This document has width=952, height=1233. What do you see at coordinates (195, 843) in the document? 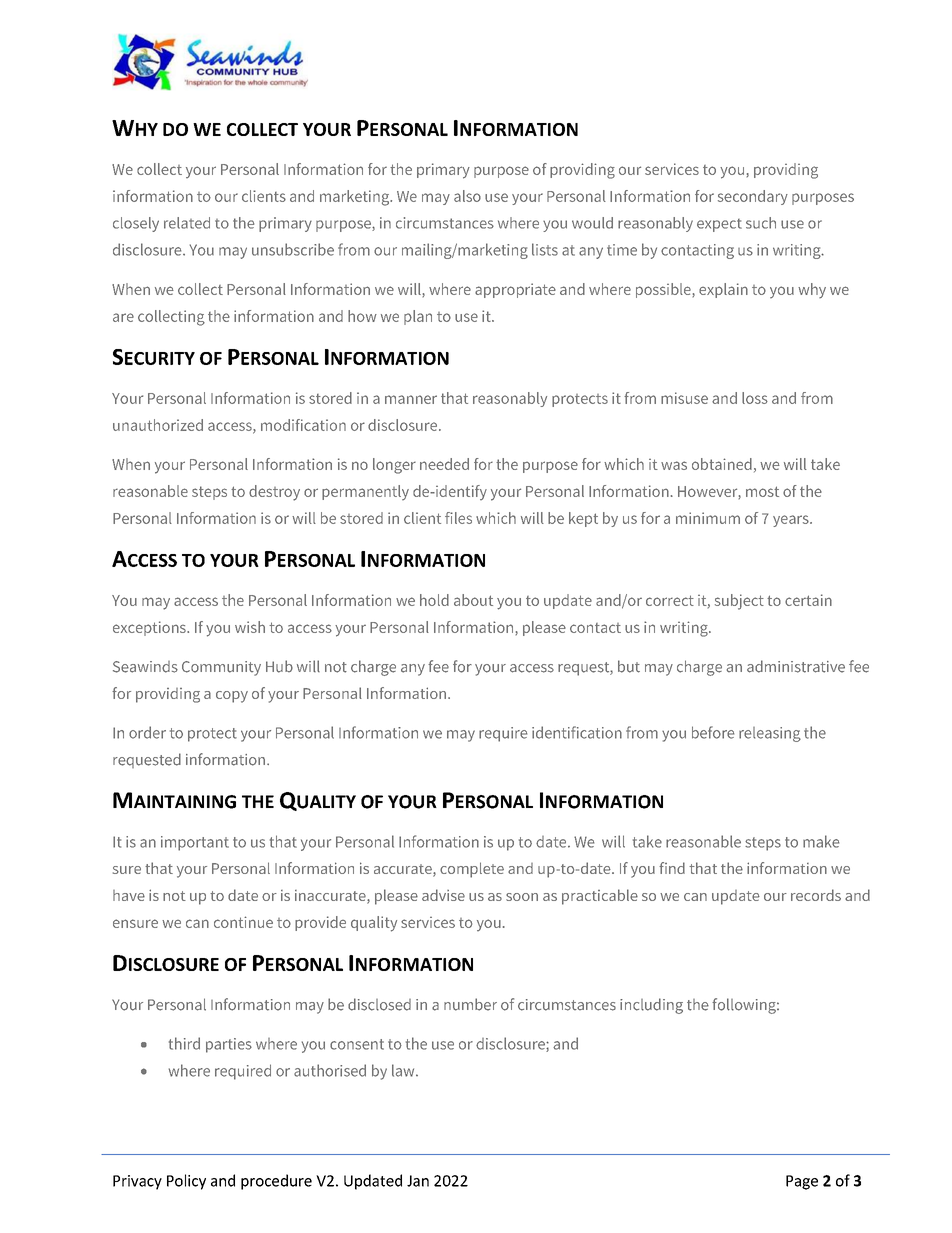
I see `important` at bounding box center [195, 843].
